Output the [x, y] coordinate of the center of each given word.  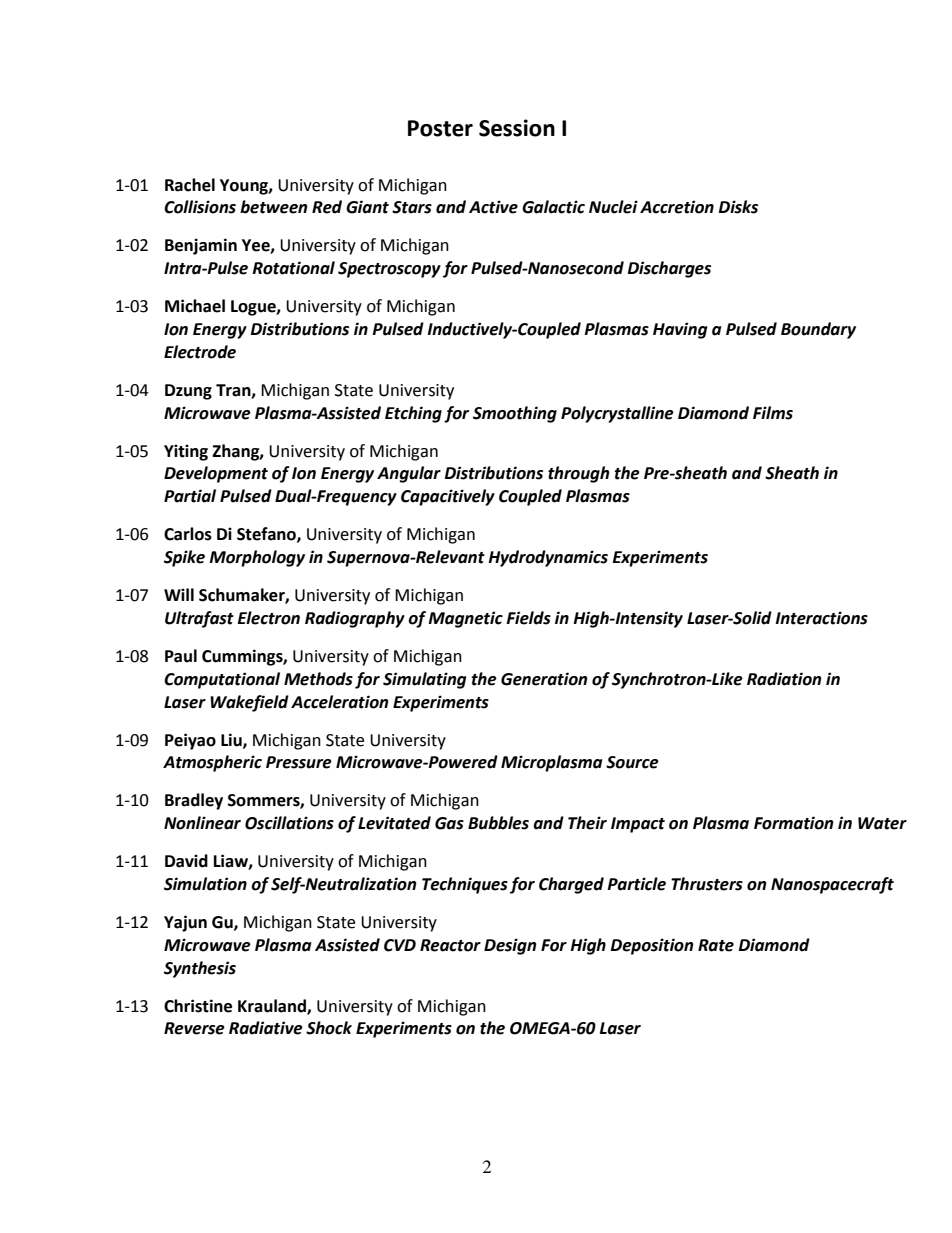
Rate [716, 945]
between [274, 207]
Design [510, 946]
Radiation [784, 679]
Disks [738, 207]
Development [216, 474]
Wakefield [249, 703]
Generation [544, 679]
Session [517, 128]
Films [773, 413]
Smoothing [515, 414]
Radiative [266, 1028]
